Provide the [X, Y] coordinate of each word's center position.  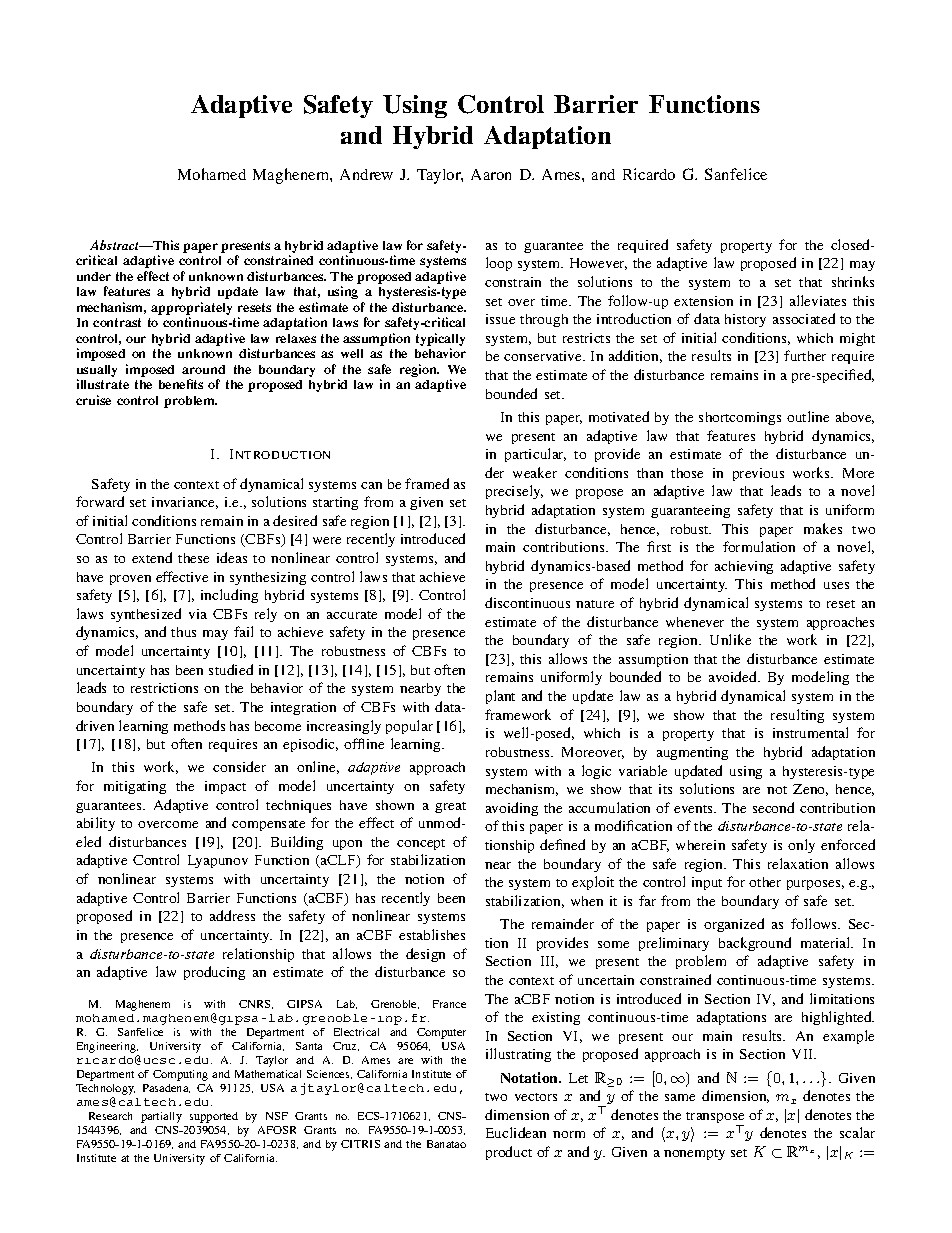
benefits [181, 384]
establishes [432, 934]
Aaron [491, 174]
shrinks [853, 281]
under [94, 276]
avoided [734, 676]
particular [535, 455]
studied [231, 669]
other [765, 882]
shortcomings [740, 418]
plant [500, 697]
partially [161, 1117]
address [232, 915]
